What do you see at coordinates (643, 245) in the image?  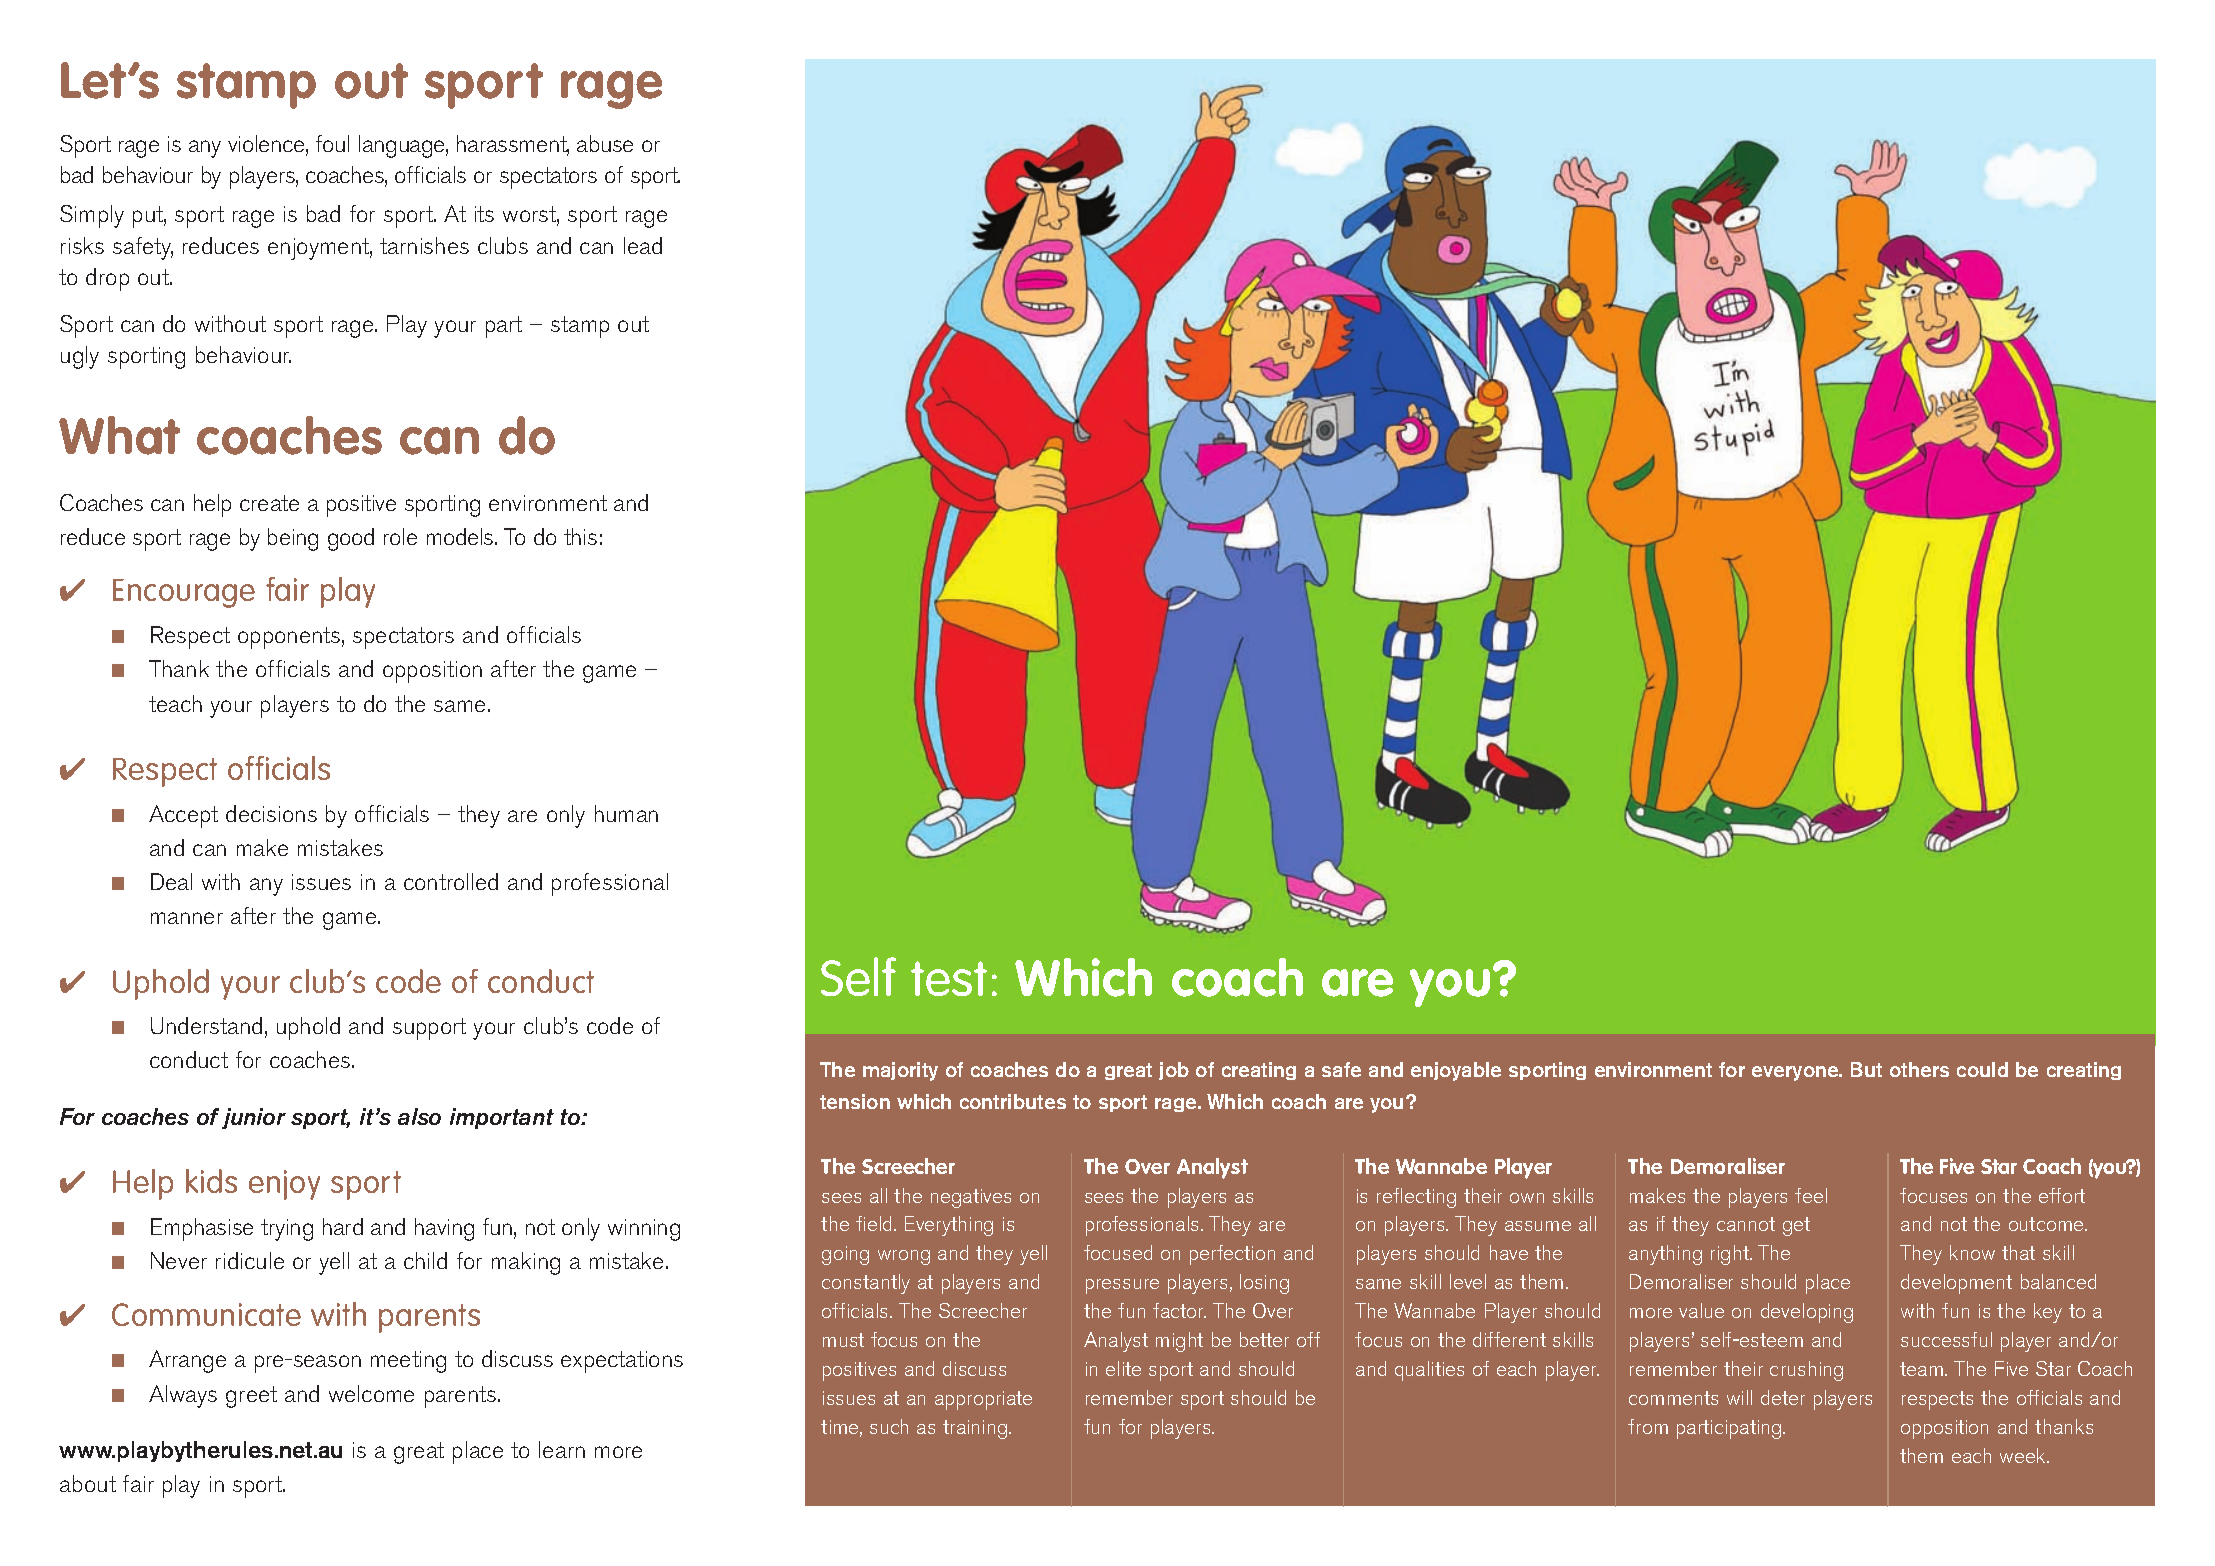 I see `lead` at bounding box center [643, 245].
